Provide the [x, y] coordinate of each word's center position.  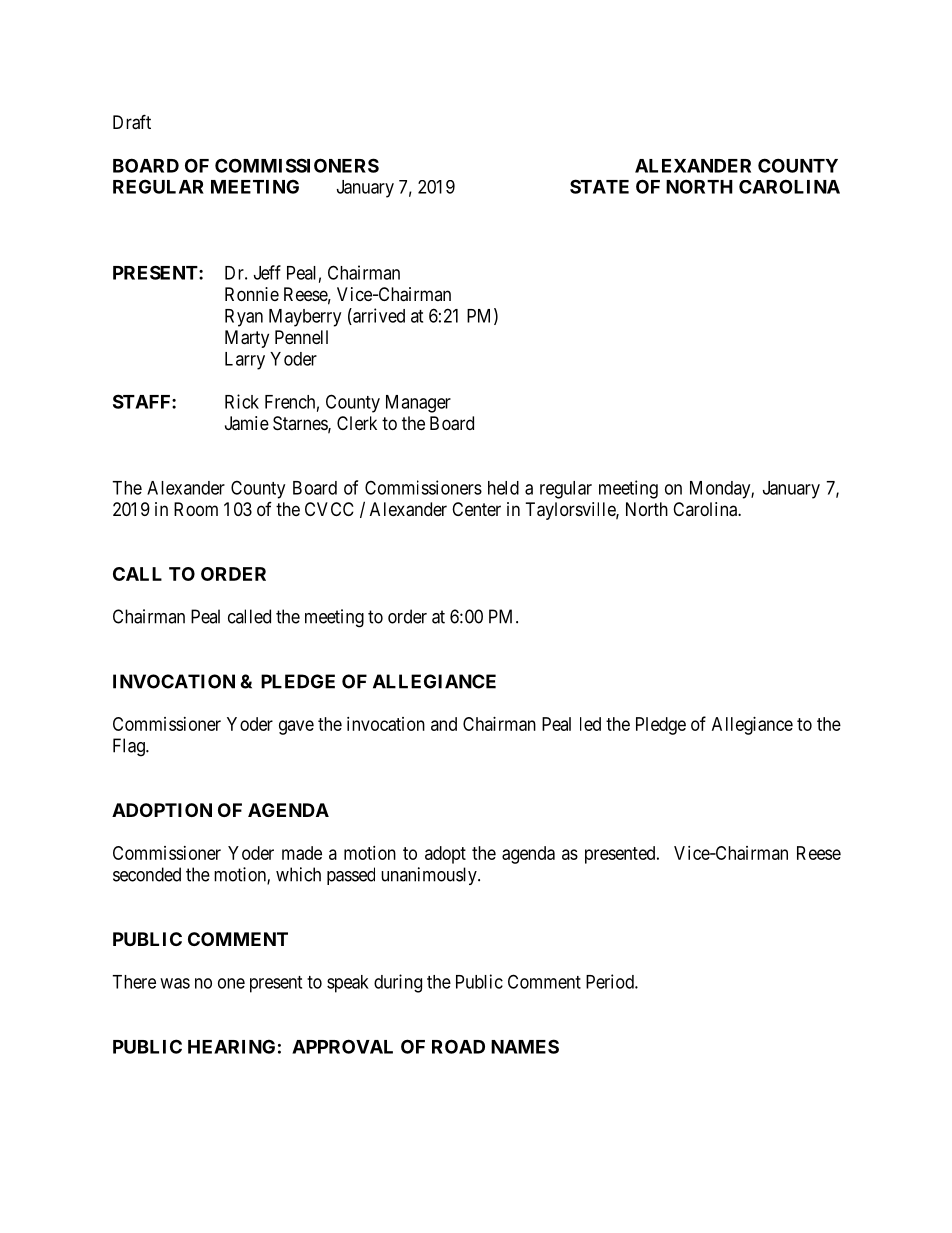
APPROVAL [342, 1046]
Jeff [267, 272]
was [175, 983]
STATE [599, 186]
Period [611, 981]
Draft [132, 122]
